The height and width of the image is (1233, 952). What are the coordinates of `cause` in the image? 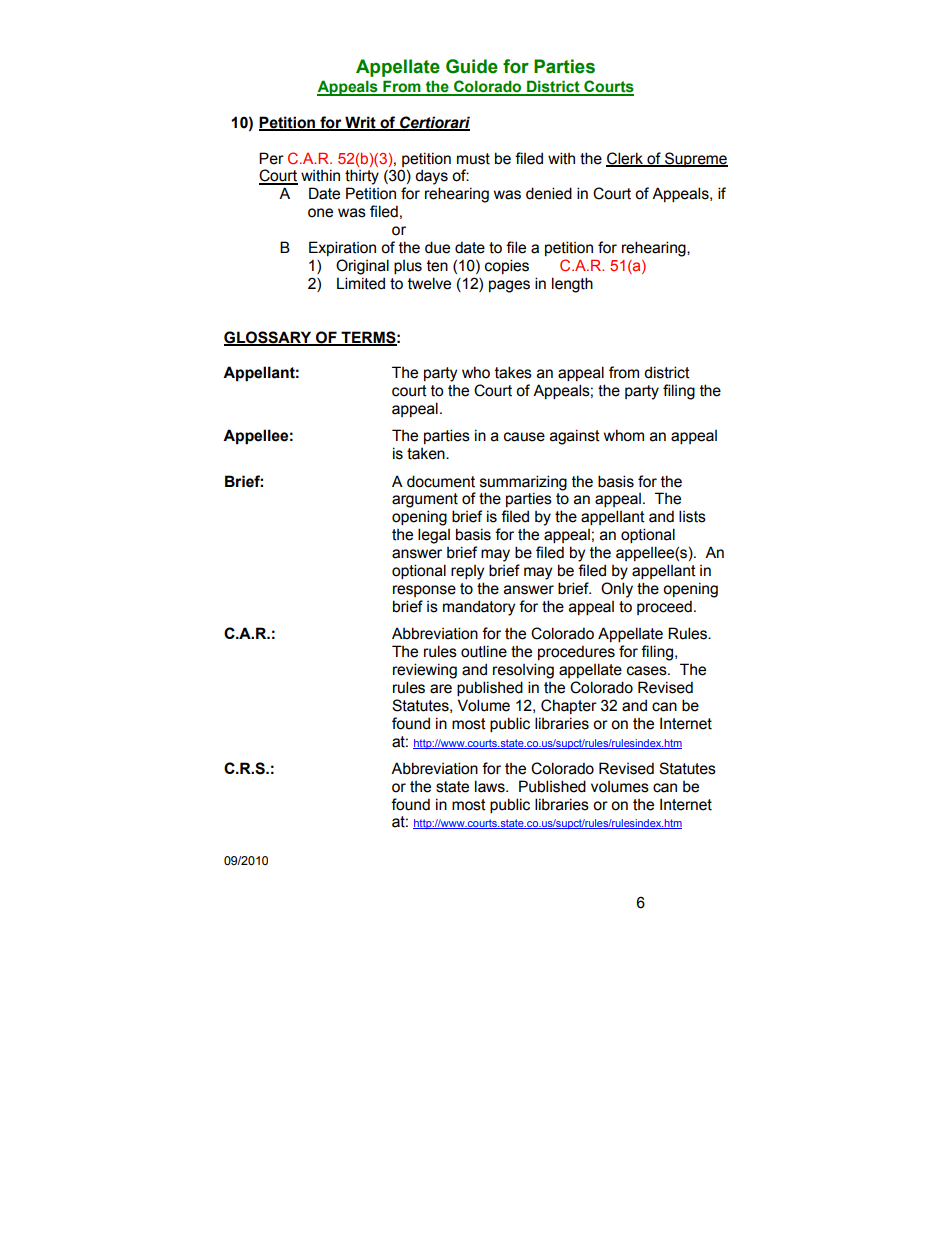 It's located at (524, 437).
